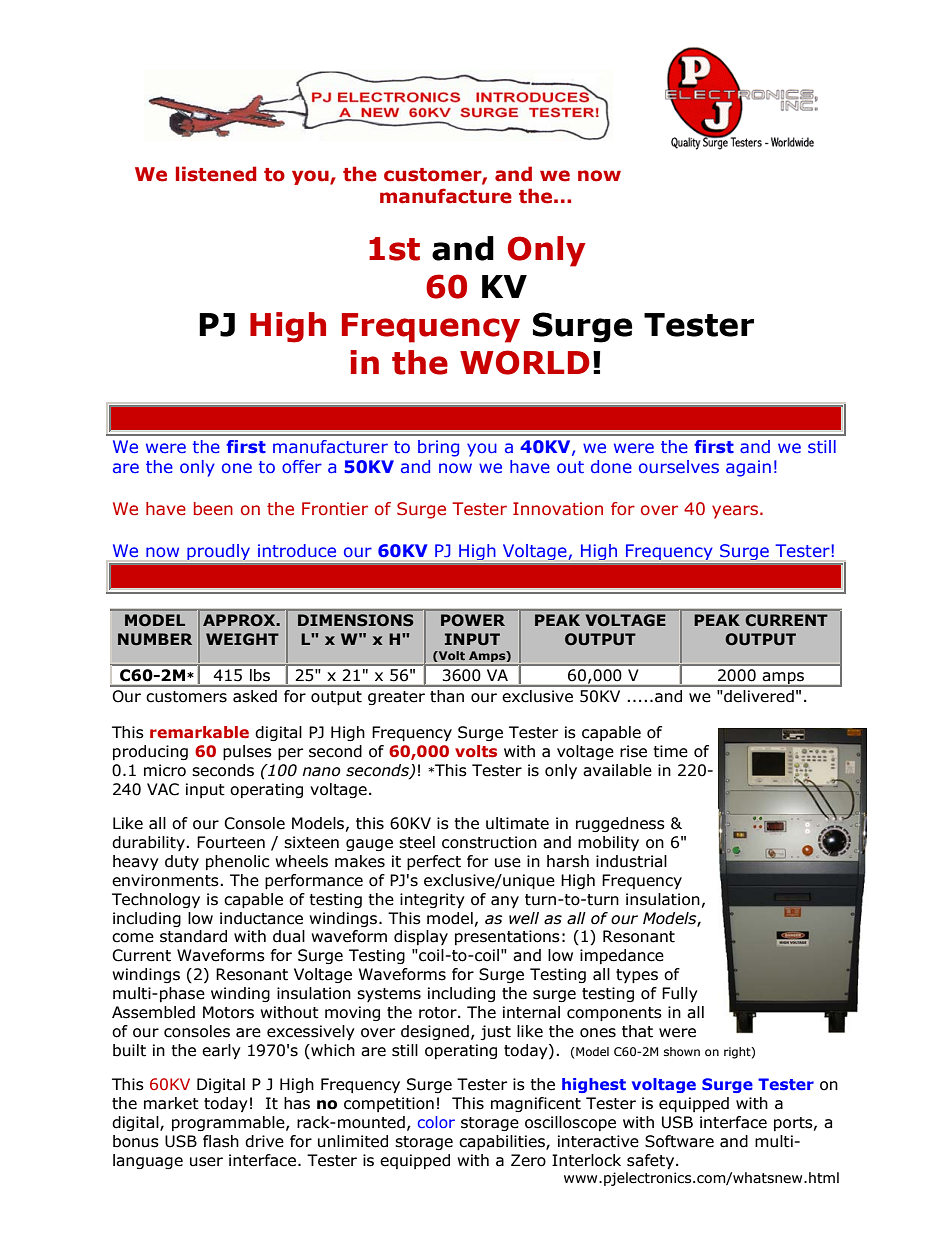 Image resolution: width=952 pixels, height=1233 pixels. What do you see at coordinates (679, 1141) in the screenshot?
I see `Software` at bounding box center [679, 1141].
